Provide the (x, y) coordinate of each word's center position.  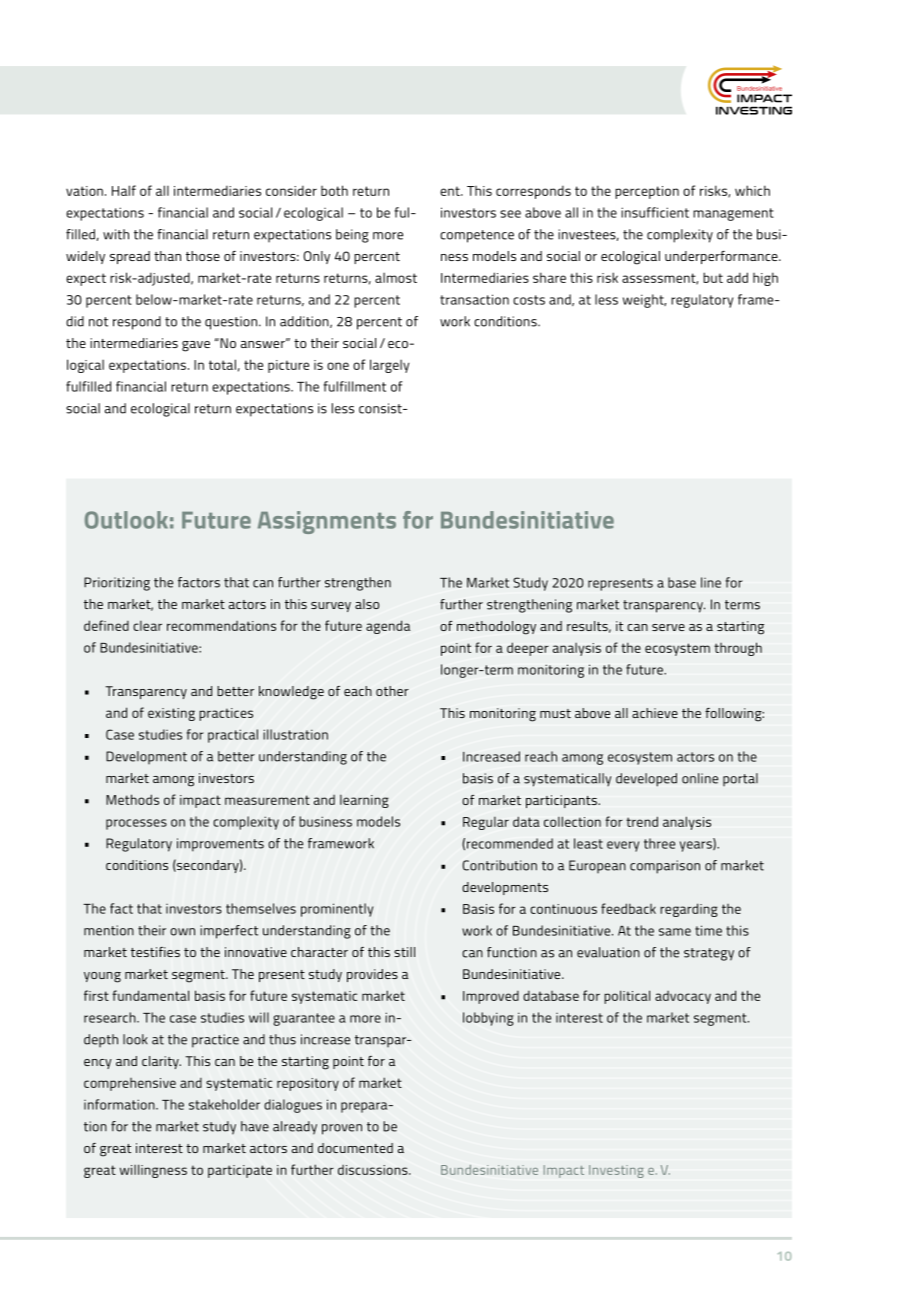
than (167, 256)
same (675, 932)
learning (364, 801)
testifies (155, 952)
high (765, 279)
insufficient (655, 212)
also (367, 604)
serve (668, 627)
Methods (132, 799)
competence (477, 236)
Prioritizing (117, 584)
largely (389, 366)
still (404, 952)
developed (646, 780)
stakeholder (224, 1104)
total (222, 364)
